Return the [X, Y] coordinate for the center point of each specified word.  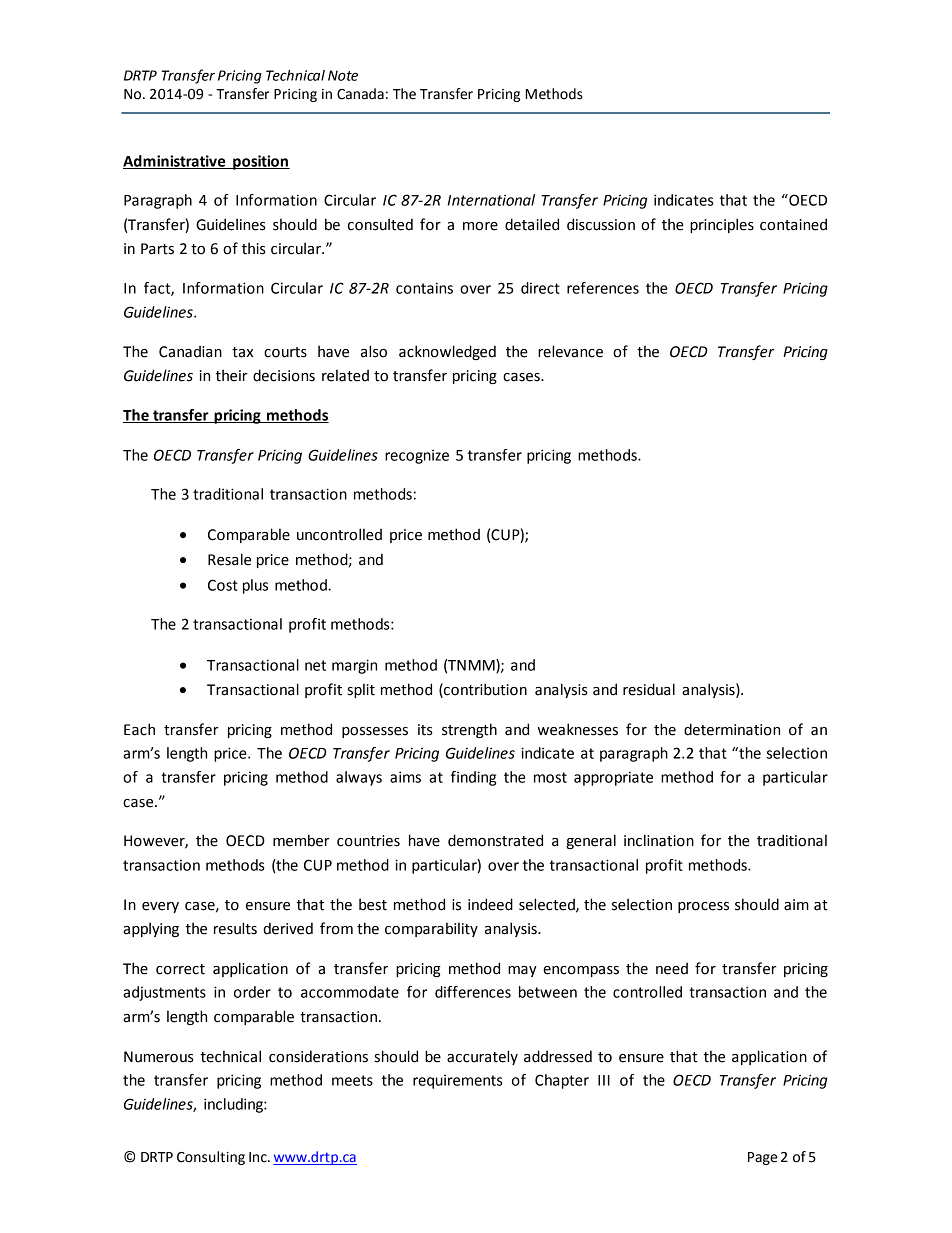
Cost [223, 585]
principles [722, 225]
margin [354, 666]
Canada [360, 94]
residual [649, 689]
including [234, 1105]
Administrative [175, 162]
